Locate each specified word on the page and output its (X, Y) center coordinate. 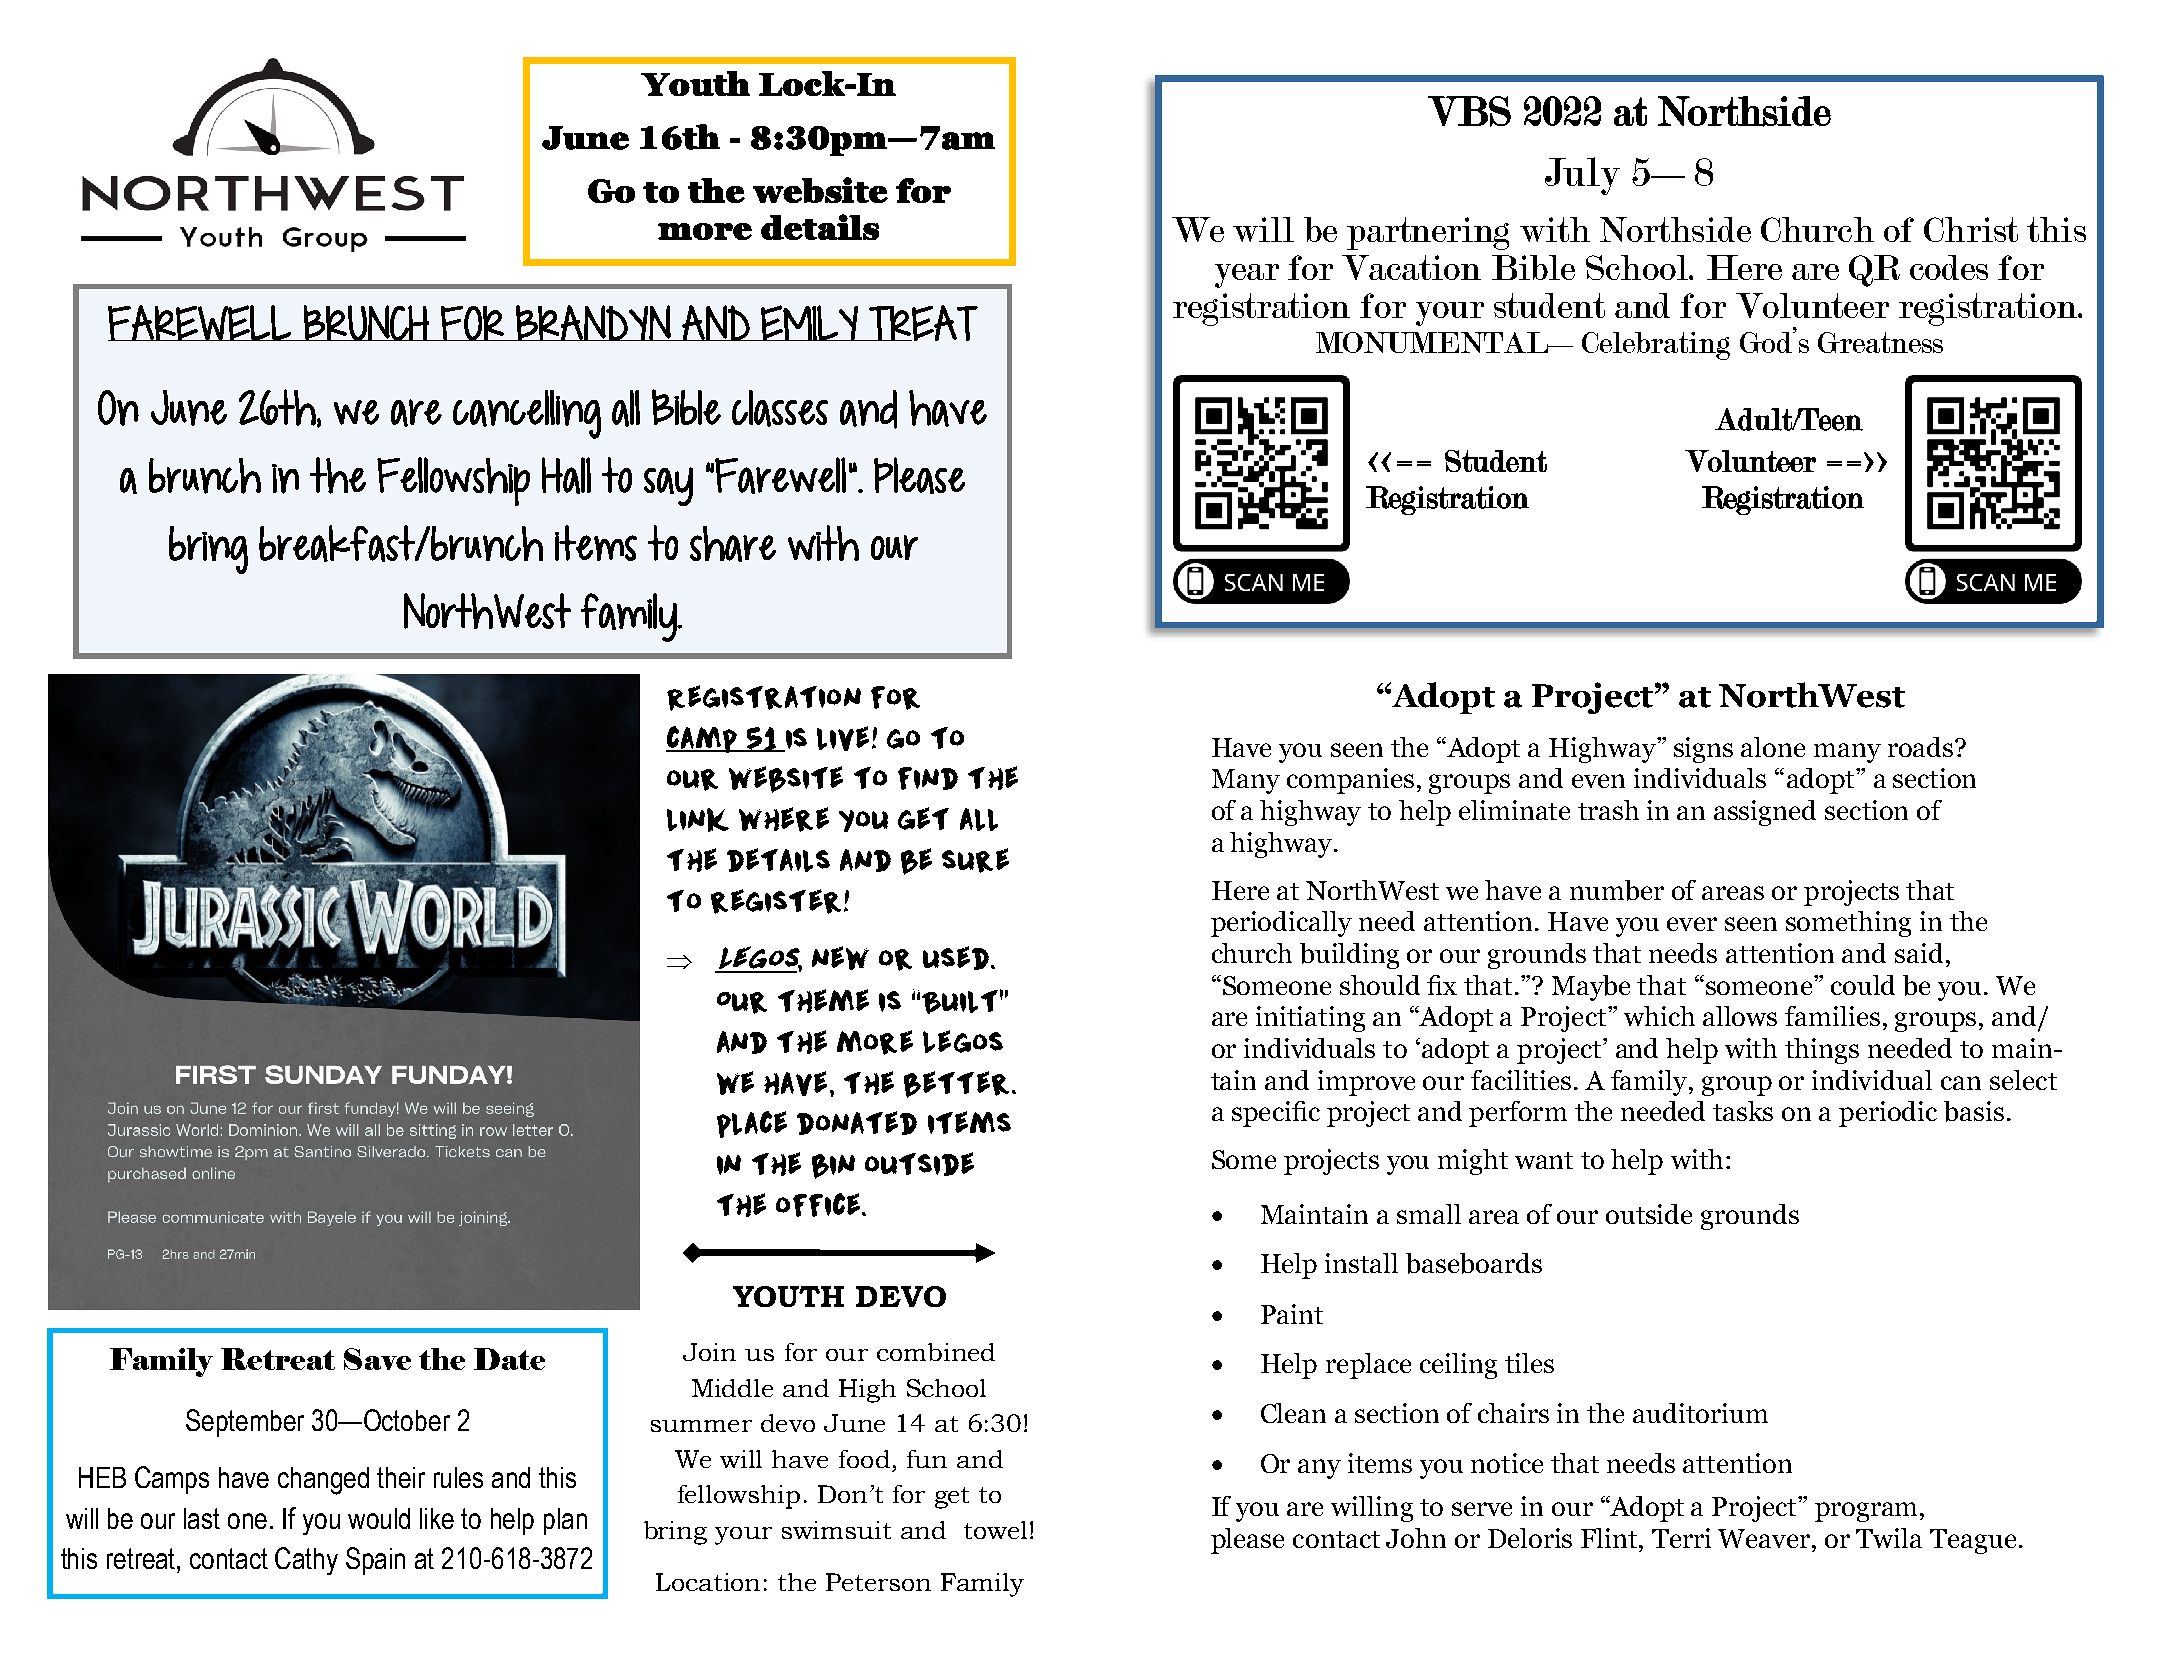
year (1247, 276)
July (1582, 176)
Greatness (1880, 342)
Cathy (306, 1561)
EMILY (809, 323)
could (1863, 985)
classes (780, 408)
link (698, 820)
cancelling (527, 414)
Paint (1292, 1314)
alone (1773, 747)
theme (823, 1001)
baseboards (1474, 1263)
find (928, 778)
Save (377, 1359)
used (957, 958)
